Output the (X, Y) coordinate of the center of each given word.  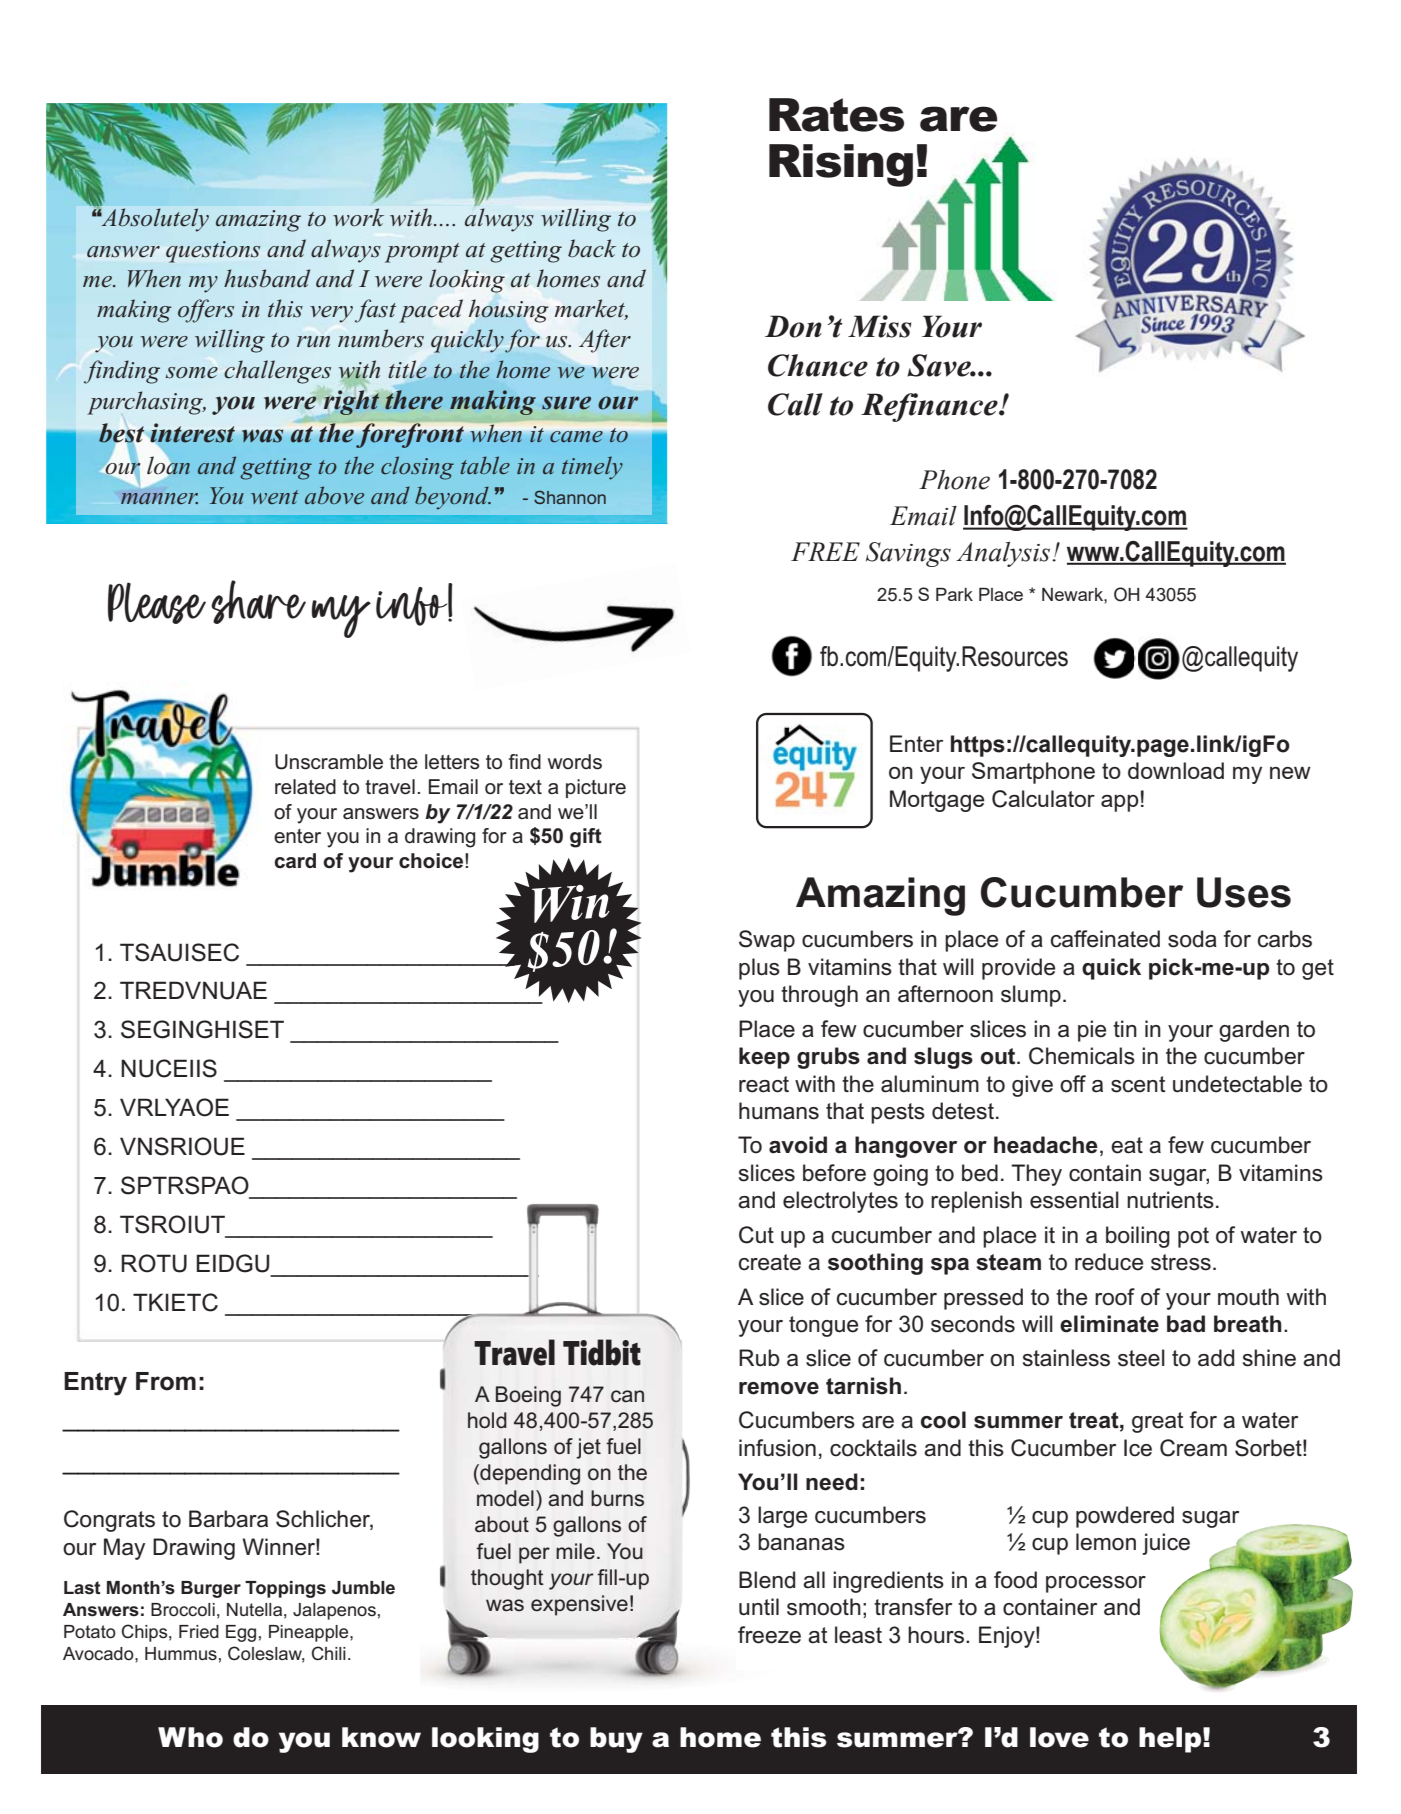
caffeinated (1105, 939)
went (275, 497)
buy (616, 1740)
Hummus (181, 1654)
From (166, 1381)
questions (213, 252)
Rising (841, 165)
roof (1115, 1297)
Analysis (1004, 554)
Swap (767, 941)
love (1059, 1737)
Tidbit (602, 1352)
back (592, 248)
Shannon (570, 497)
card (295, 861)
